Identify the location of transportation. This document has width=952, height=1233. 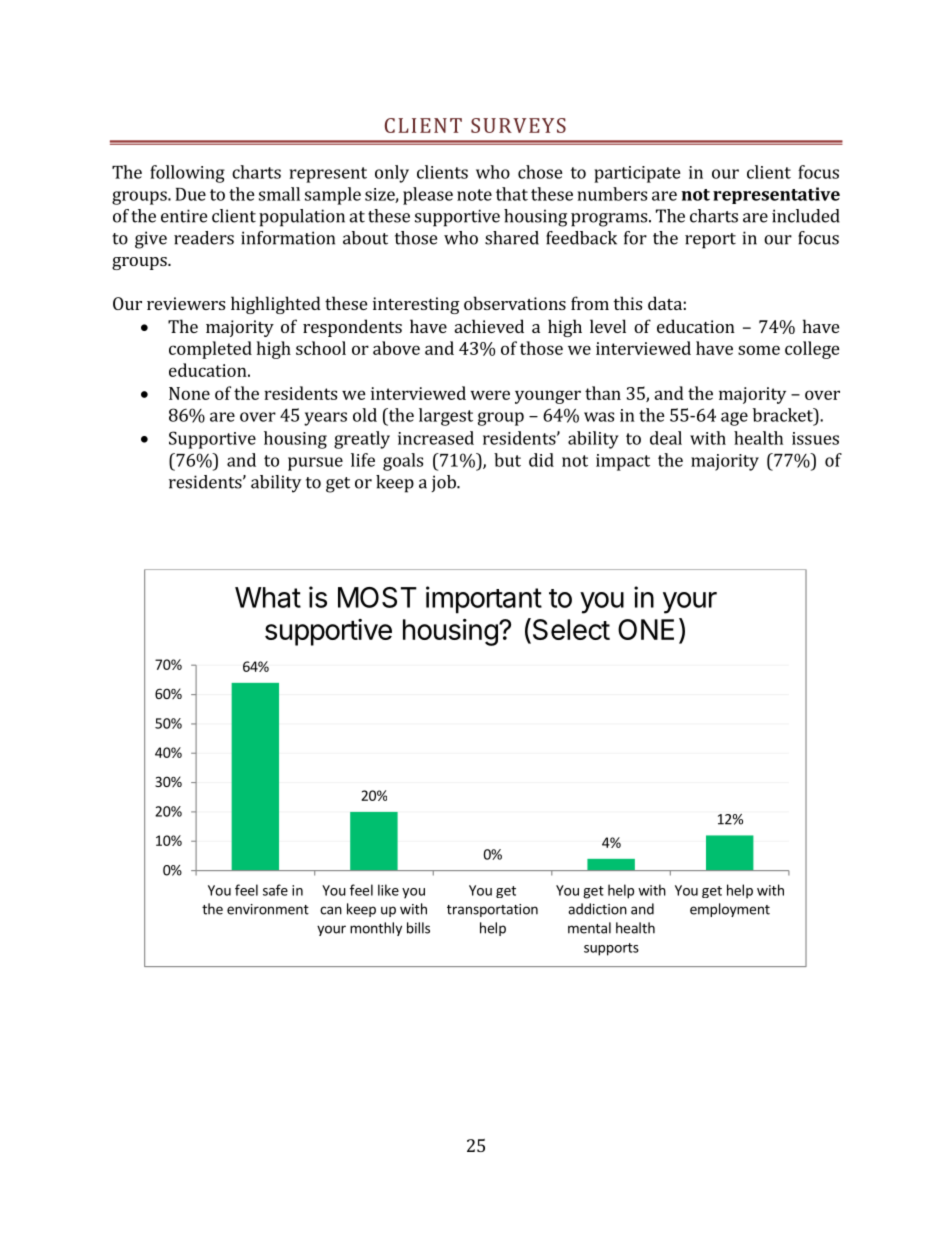
(492, 910).
